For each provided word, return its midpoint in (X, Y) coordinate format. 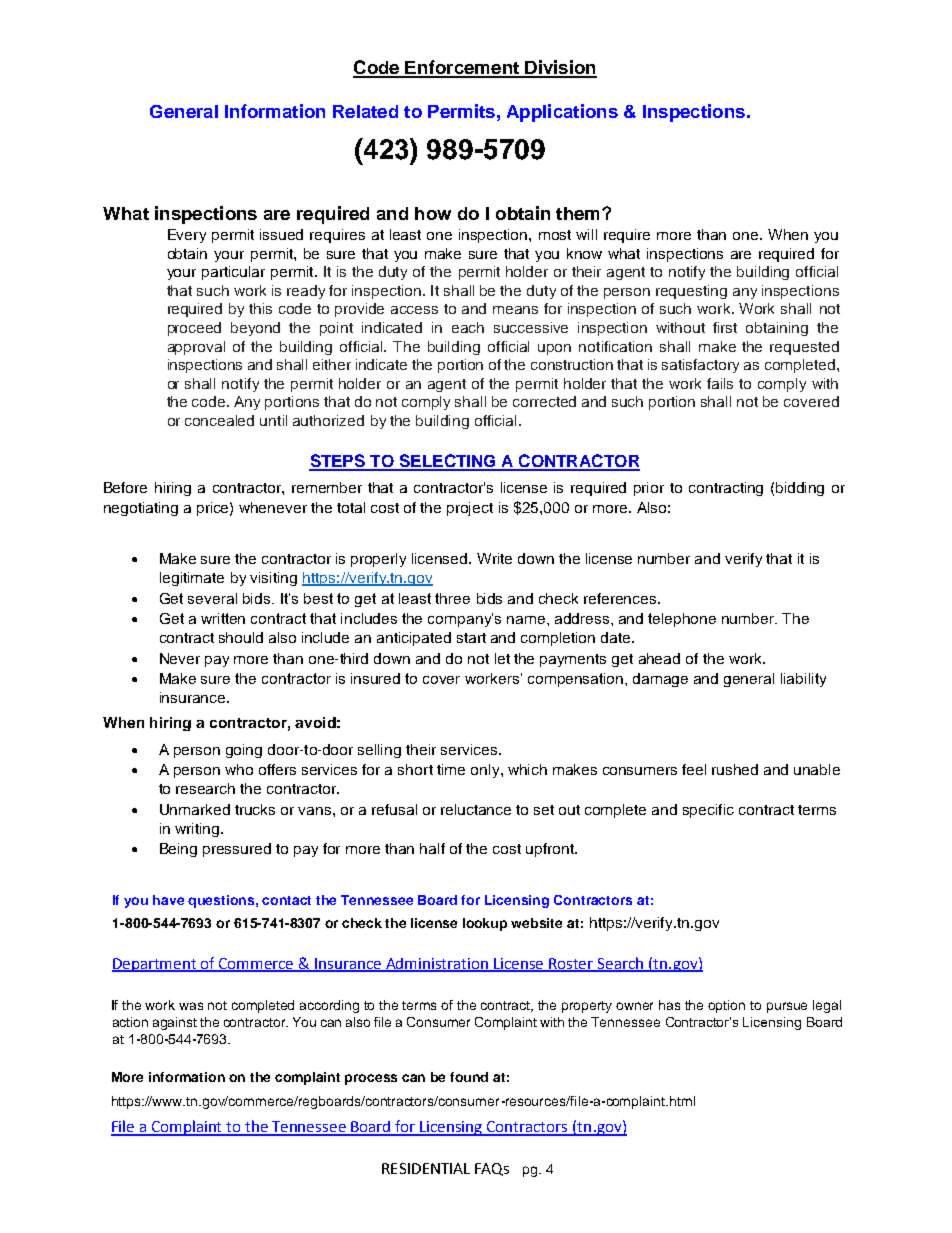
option (726, 1006)
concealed (219, 420)
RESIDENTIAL (426, 1168)
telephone (682, 620)
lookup (485, 924)
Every (187, 236)
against (175, 1023)
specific (708, 811)
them (577, 213)
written (223, 618)
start (471, 638)
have (168, 900)
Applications (562, 113)
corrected (544, 401)
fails (720, 383)
